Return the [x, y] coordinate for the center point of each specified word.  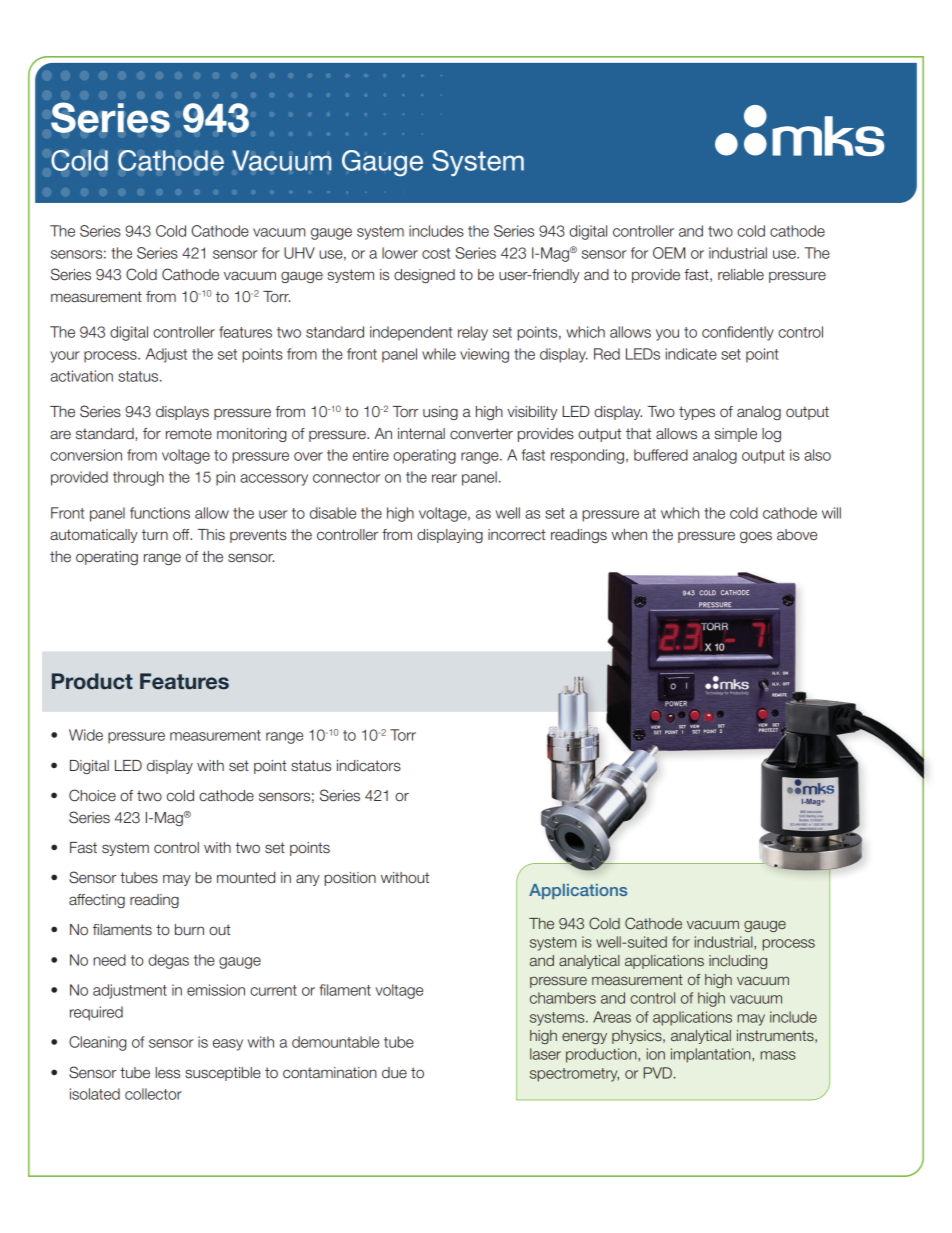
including [738, 962]
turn [155, 534]
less [167, 1073]
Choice [92, 795]
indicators [369, 766]
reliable [741, 275]
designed [424, 276]
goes [756, 537]
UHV [299, 253]
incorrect [517, 535]
